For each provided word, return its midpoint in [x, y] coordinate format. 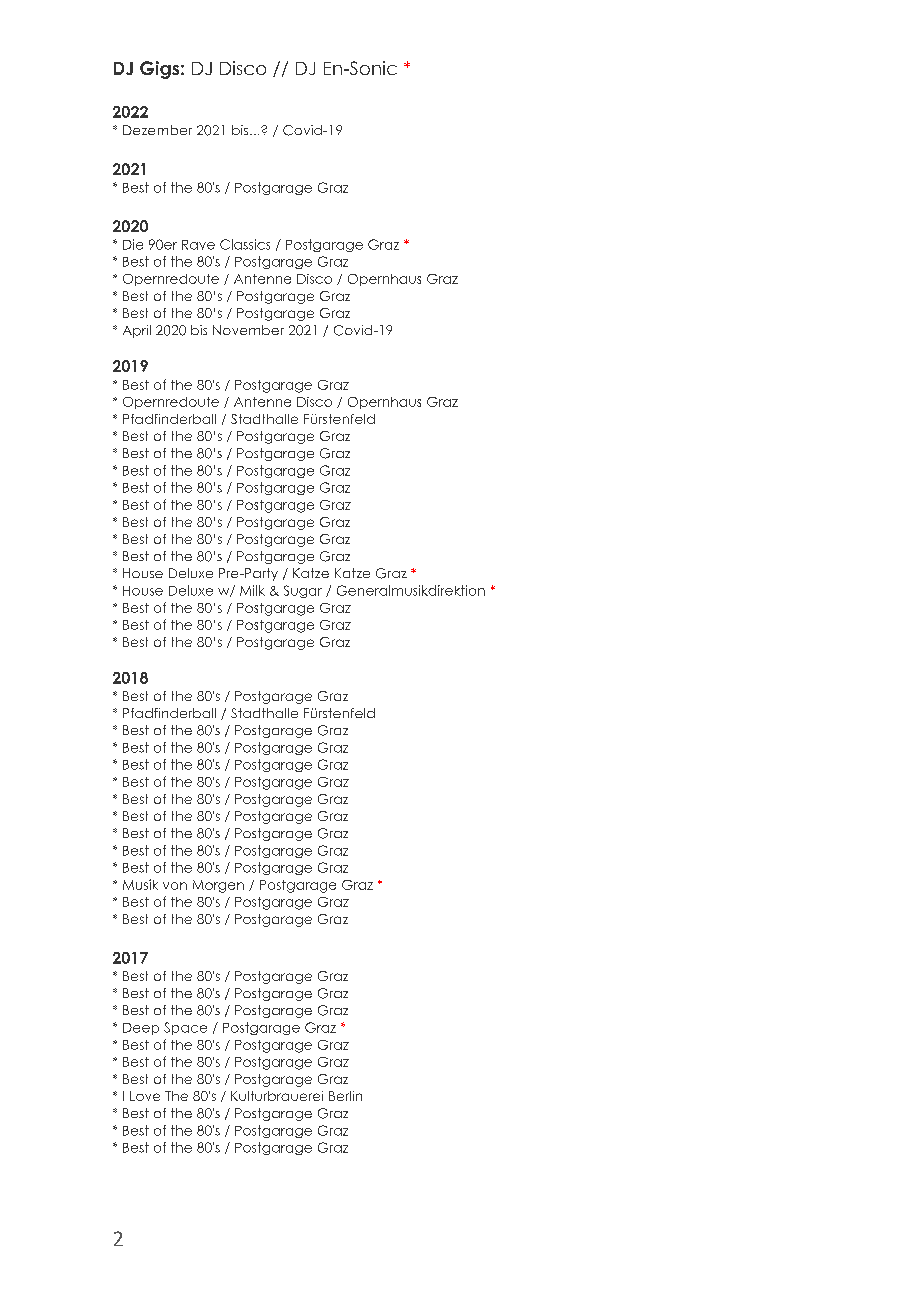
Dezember [157, 130]
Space [185, 1028]
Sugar [303, 591]
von [175, 886]
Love [145, 1096]
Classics [245, 244]
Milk [252, 590]
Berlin [345, 1096]
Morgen [218, 886]
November [248, 330]
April [137, 331]
